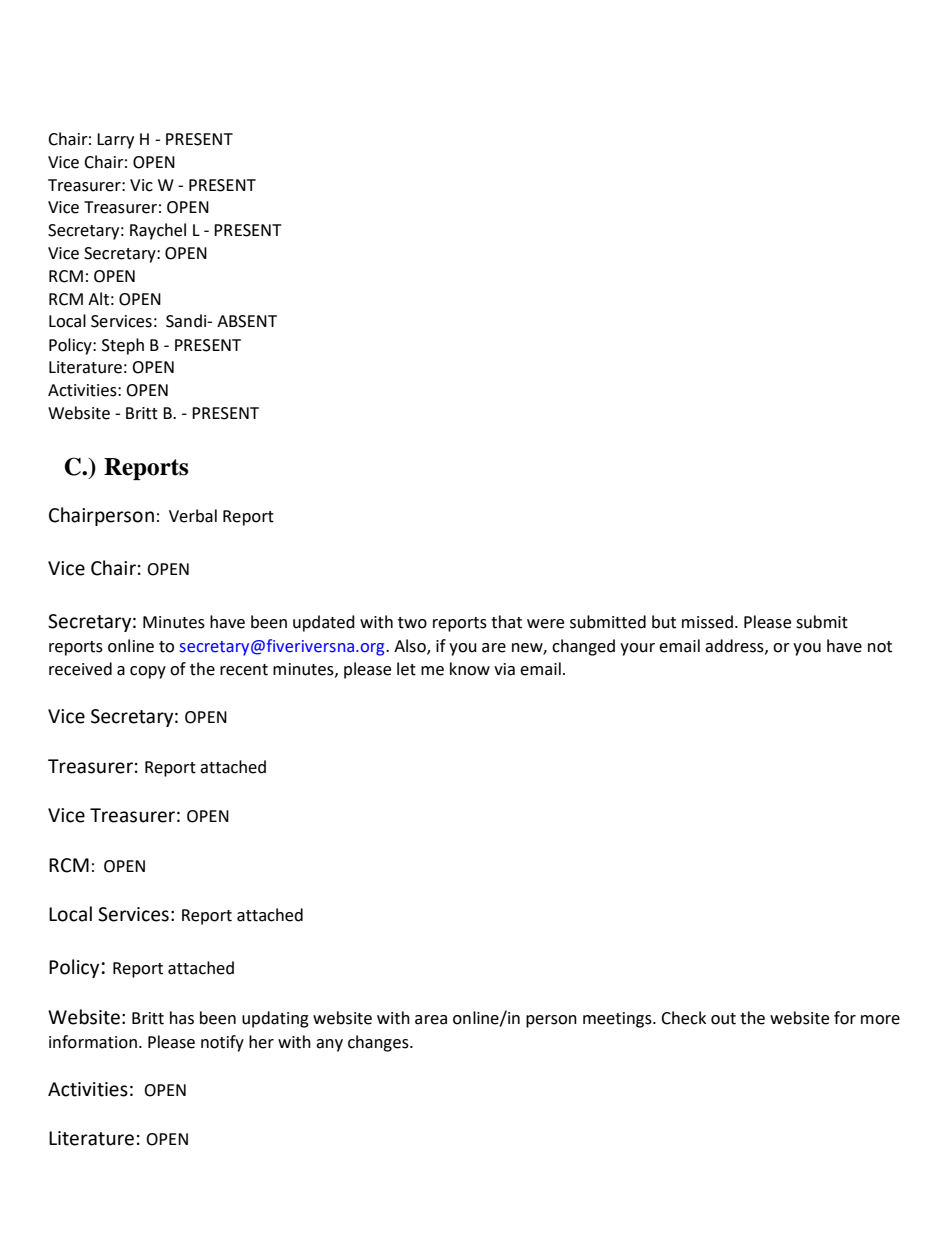  I want to click on has, so click(182, 1018).
